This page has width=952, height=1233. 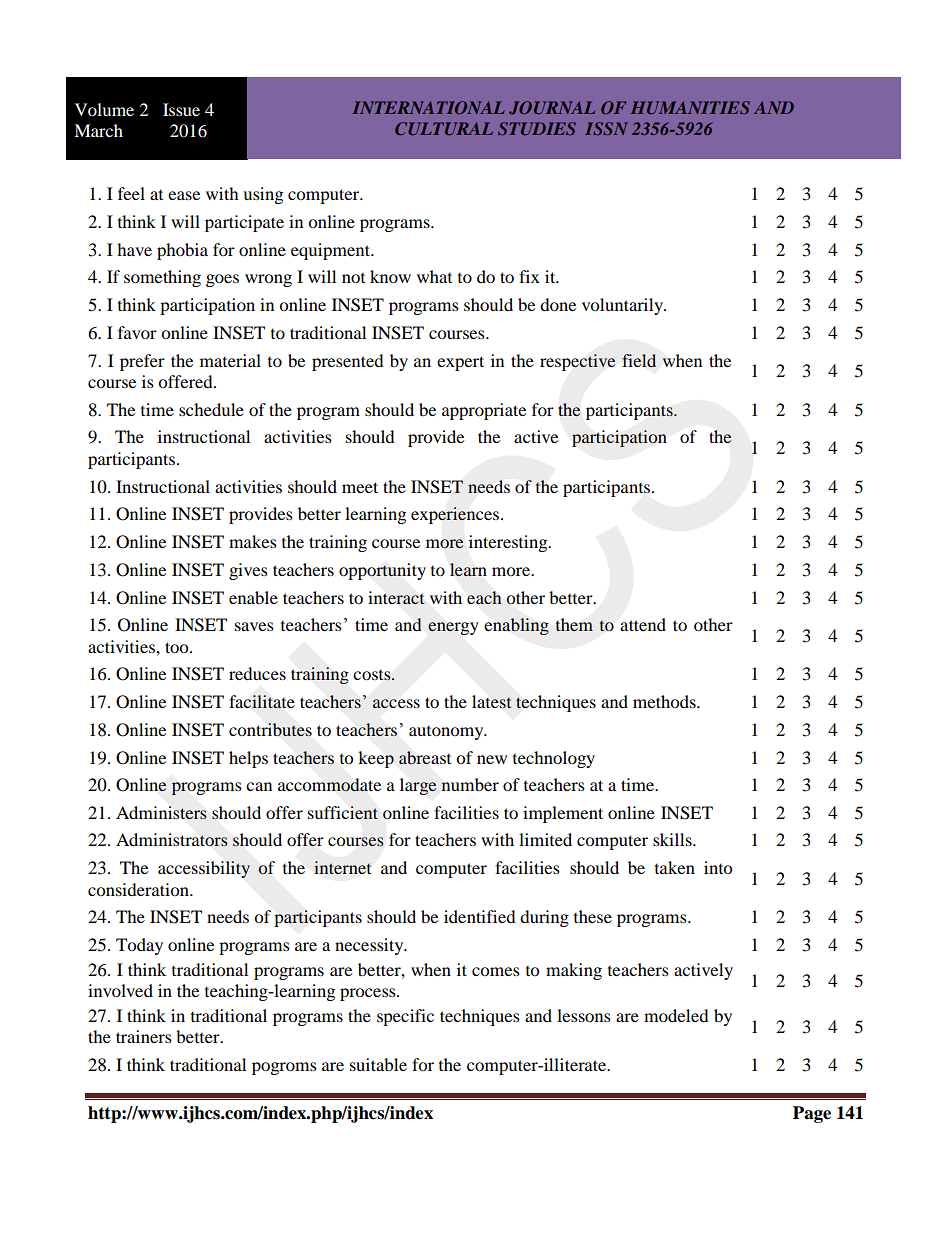 I want to click on number, so click(x=470, y=784).
